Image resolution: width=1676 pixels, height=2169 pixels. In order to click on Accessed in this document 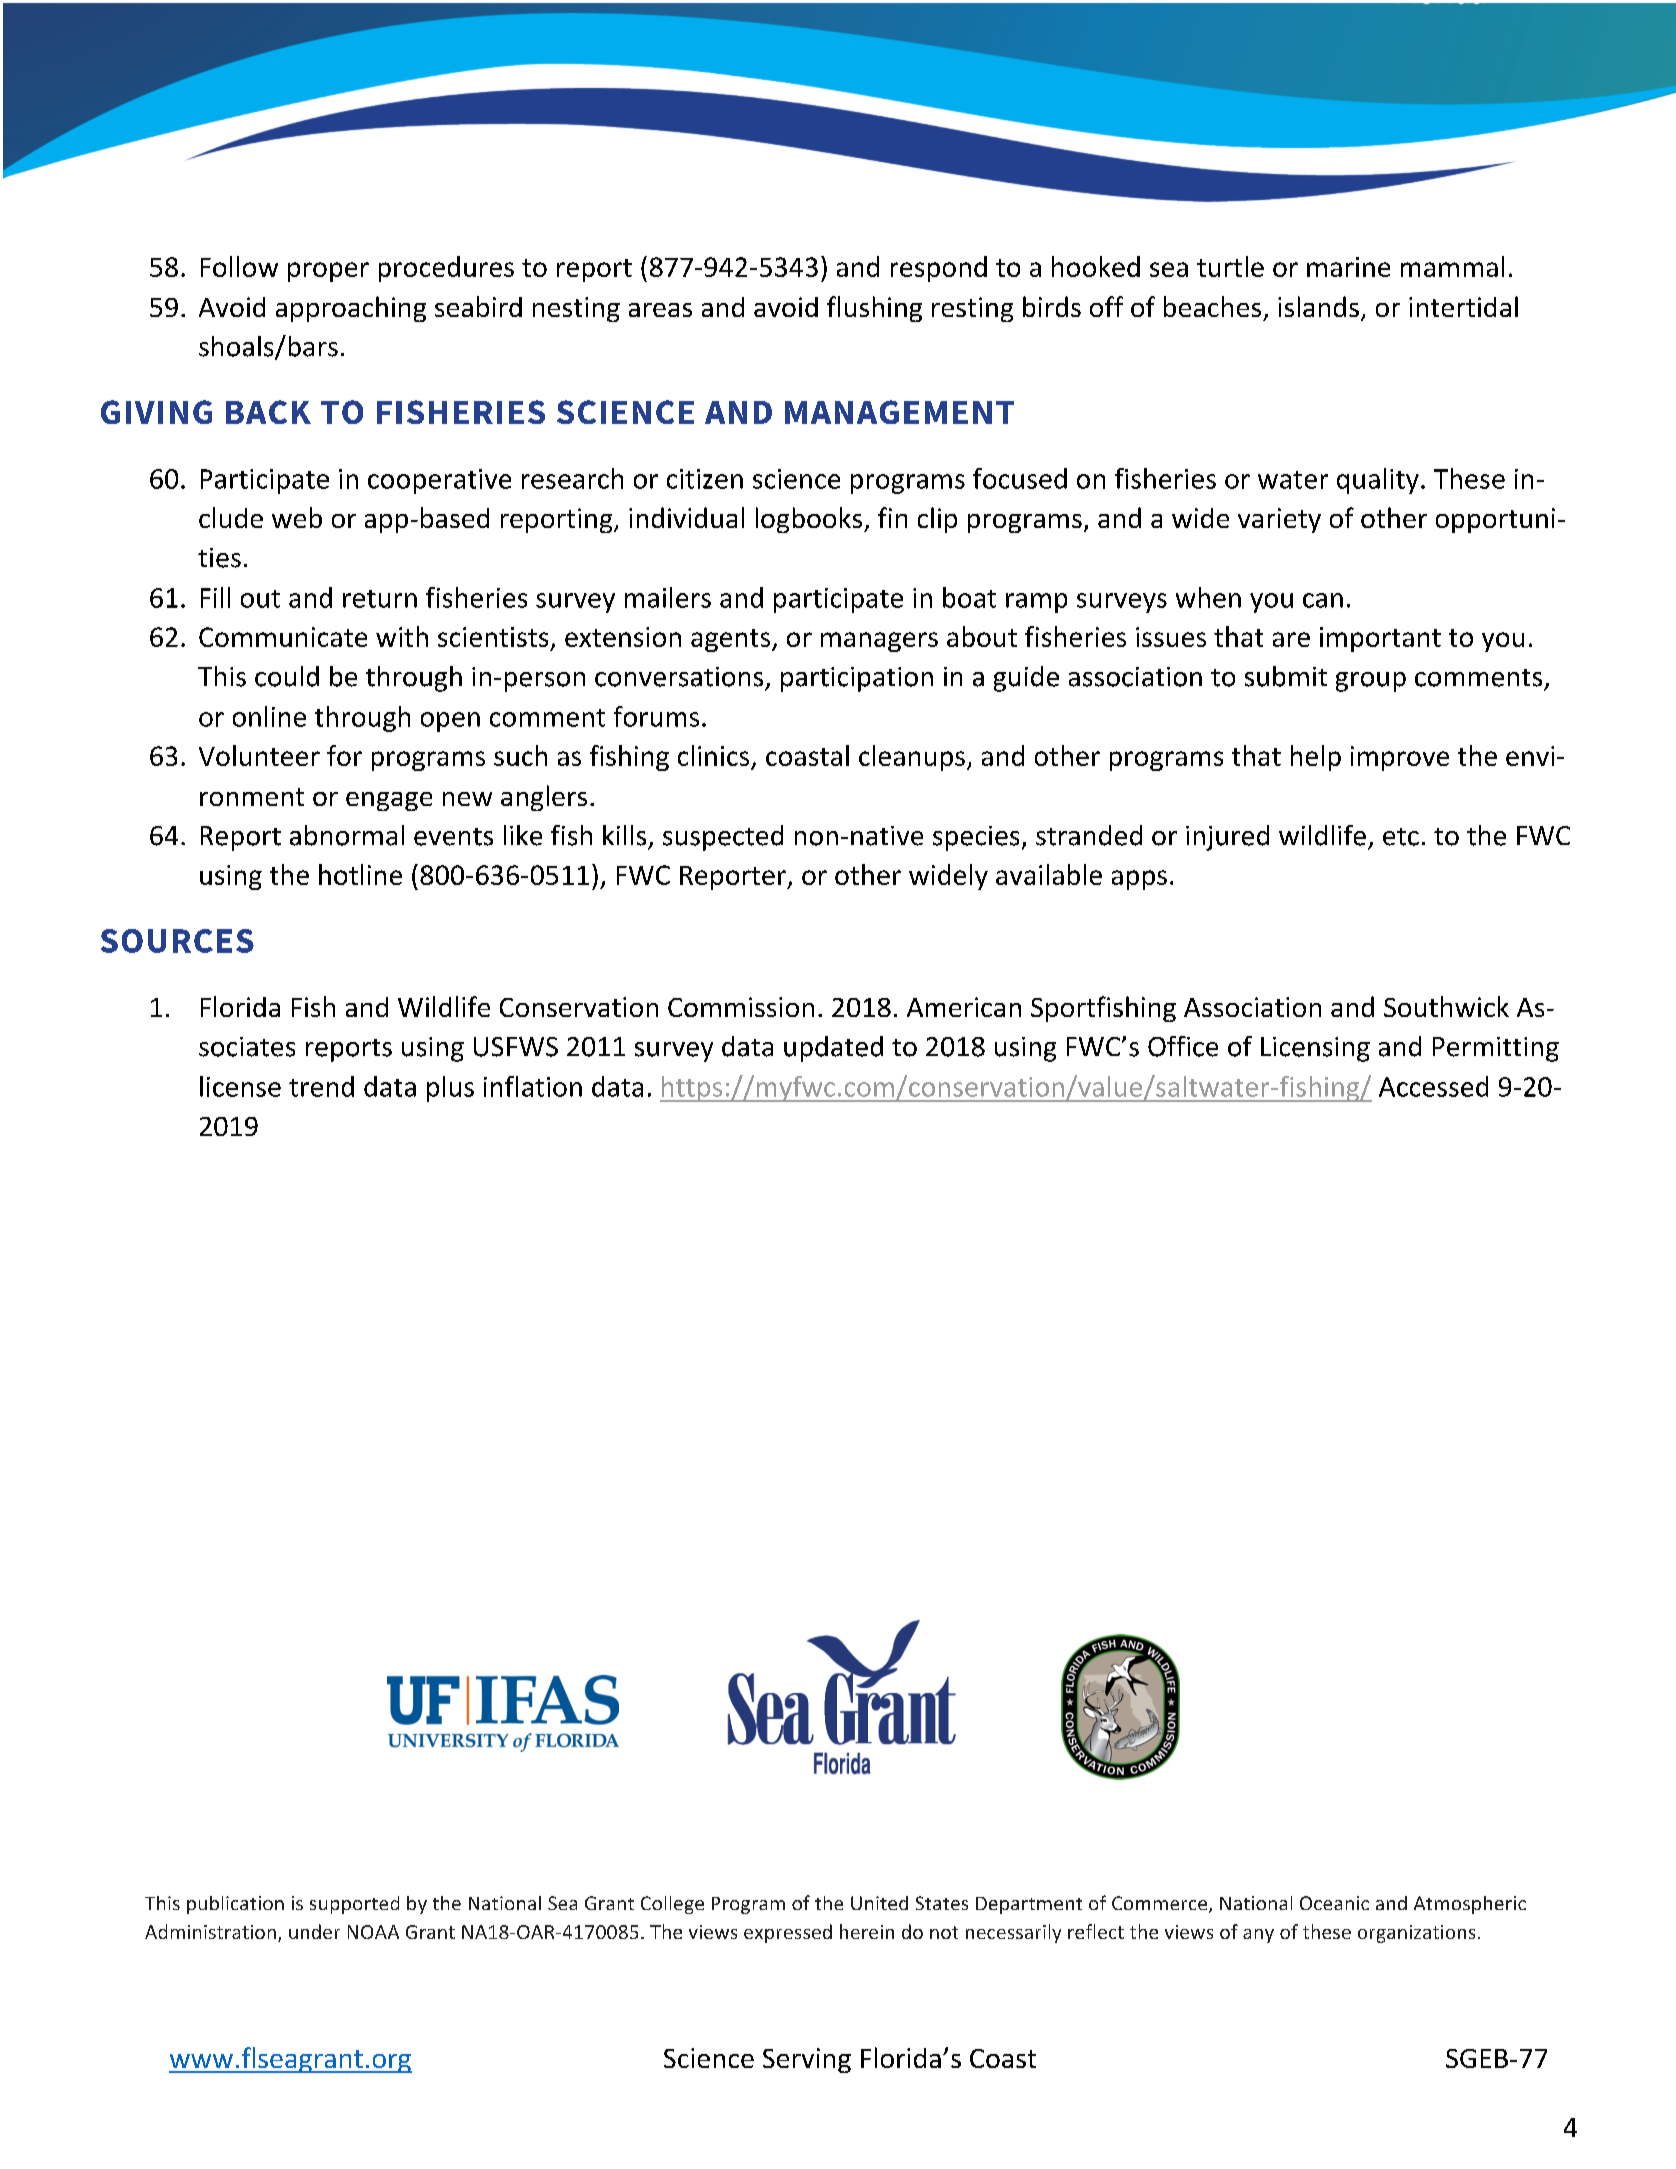, I will do `click(1433, 1086)`.
